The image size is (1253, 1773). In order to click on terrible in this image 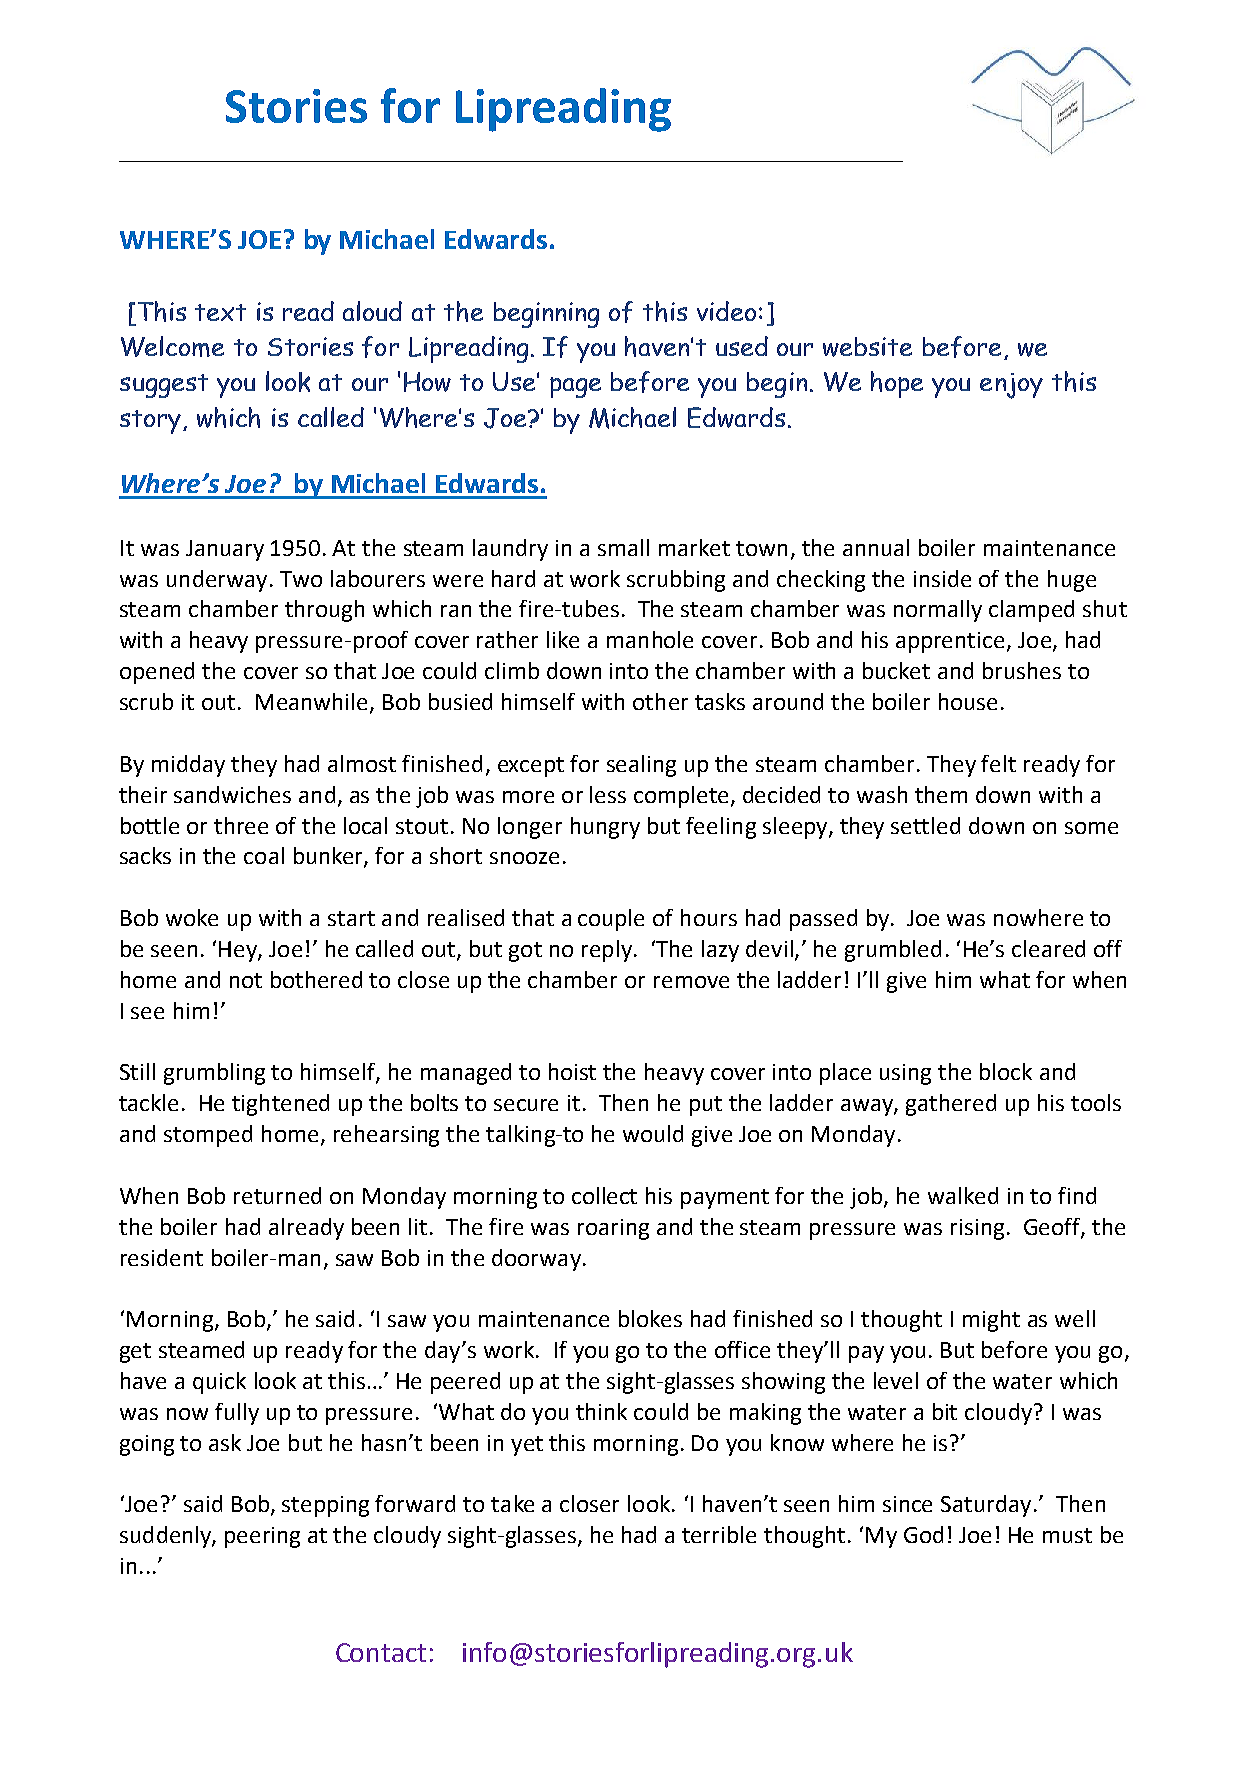, I will do `click(719, 1534)`.
